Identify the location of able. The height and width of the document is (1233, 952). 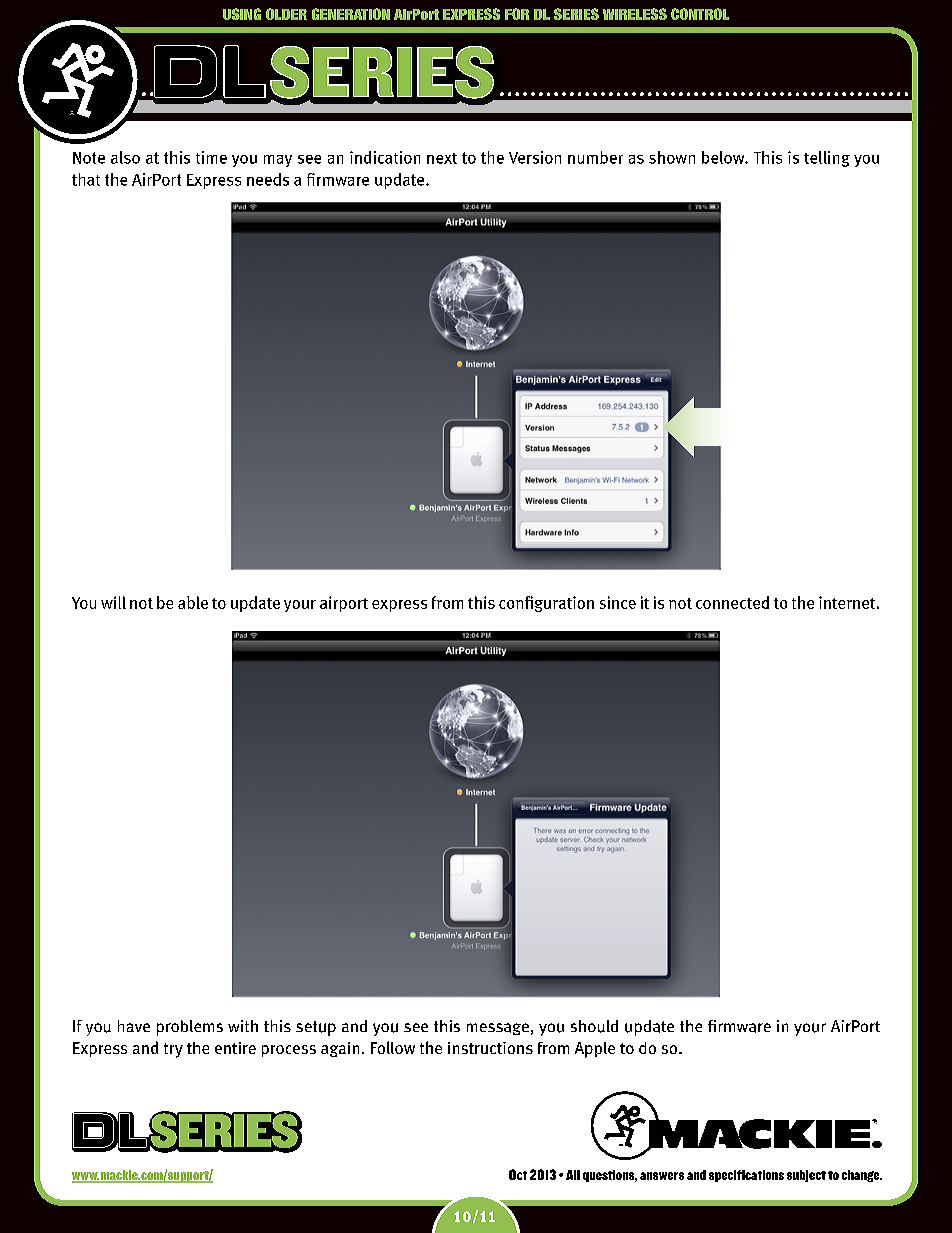
(193, 602).
